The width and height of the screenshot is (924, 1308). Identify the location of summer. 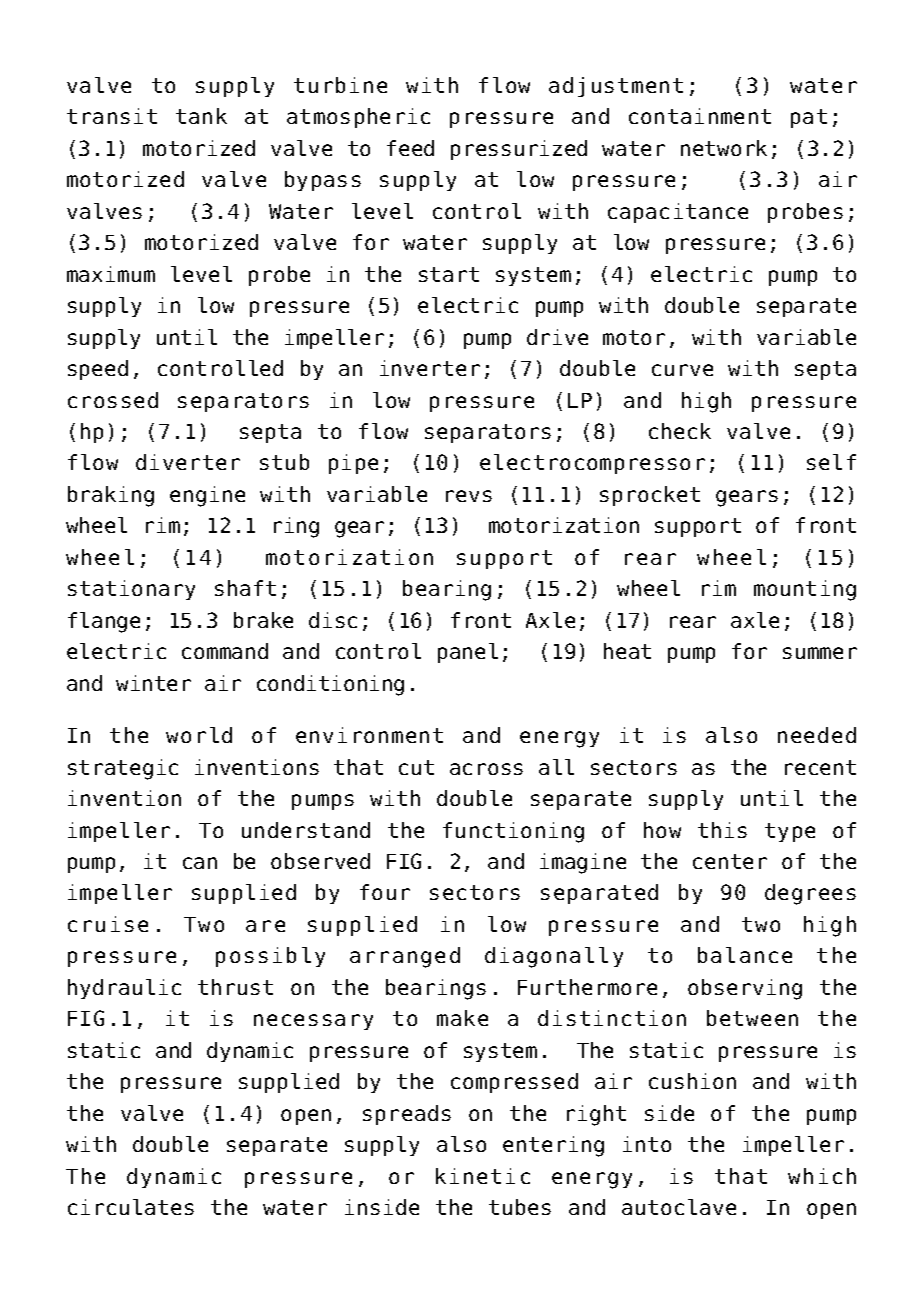
(820, 653).
